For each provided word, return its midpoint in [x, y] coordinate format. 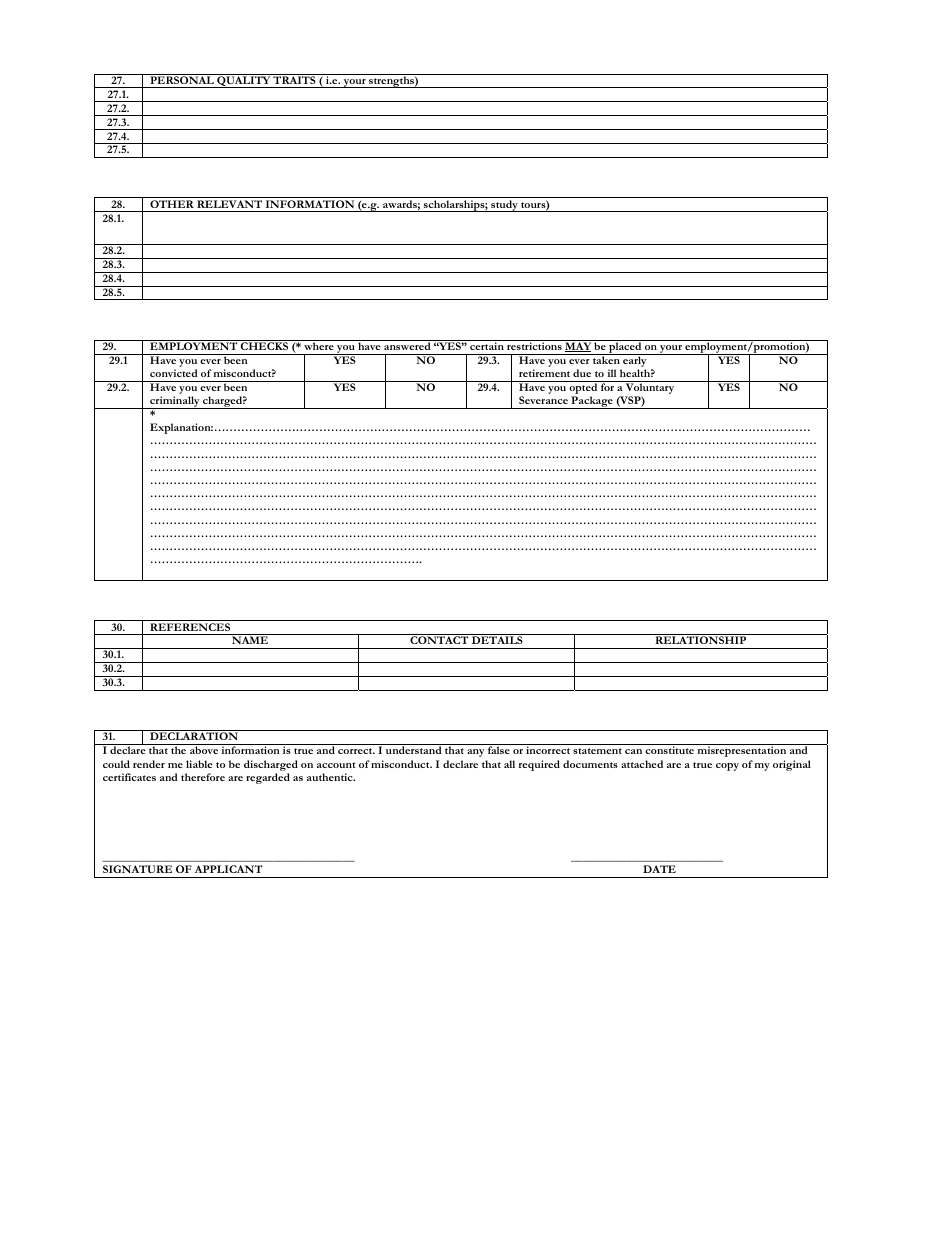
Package [592, 402]
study [504, 206]
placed [625, 347]
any [475, 753]
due [582, 373]
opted [584, 389]
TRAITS [295, 79]
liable [199, 764]
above [204, 750]
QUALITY [243, 81]
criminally [175, 402]
